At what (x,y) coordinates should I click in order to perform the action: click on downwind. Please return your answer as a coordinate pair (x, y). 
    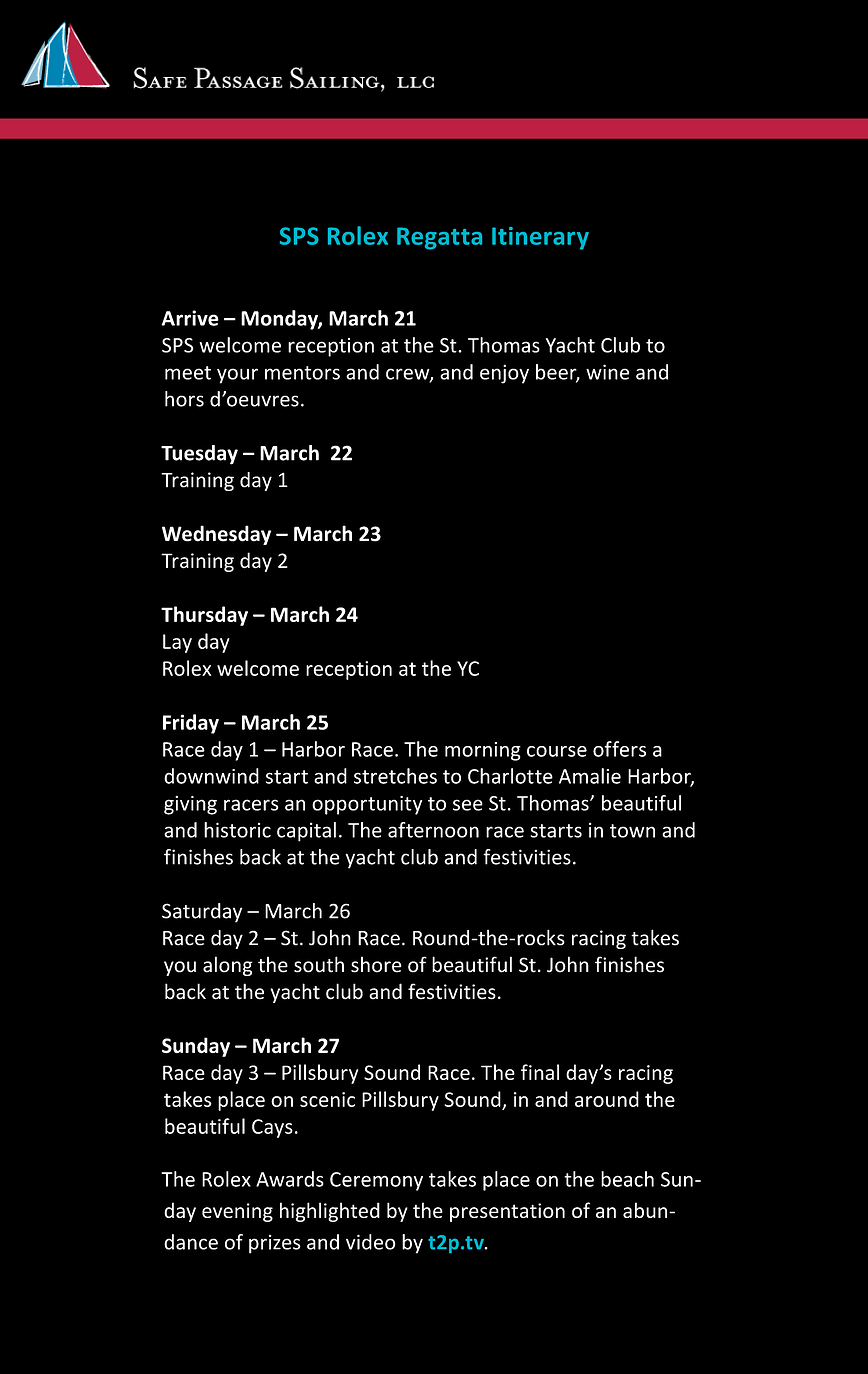
    Looking at the image, I should click on (211, 776).
